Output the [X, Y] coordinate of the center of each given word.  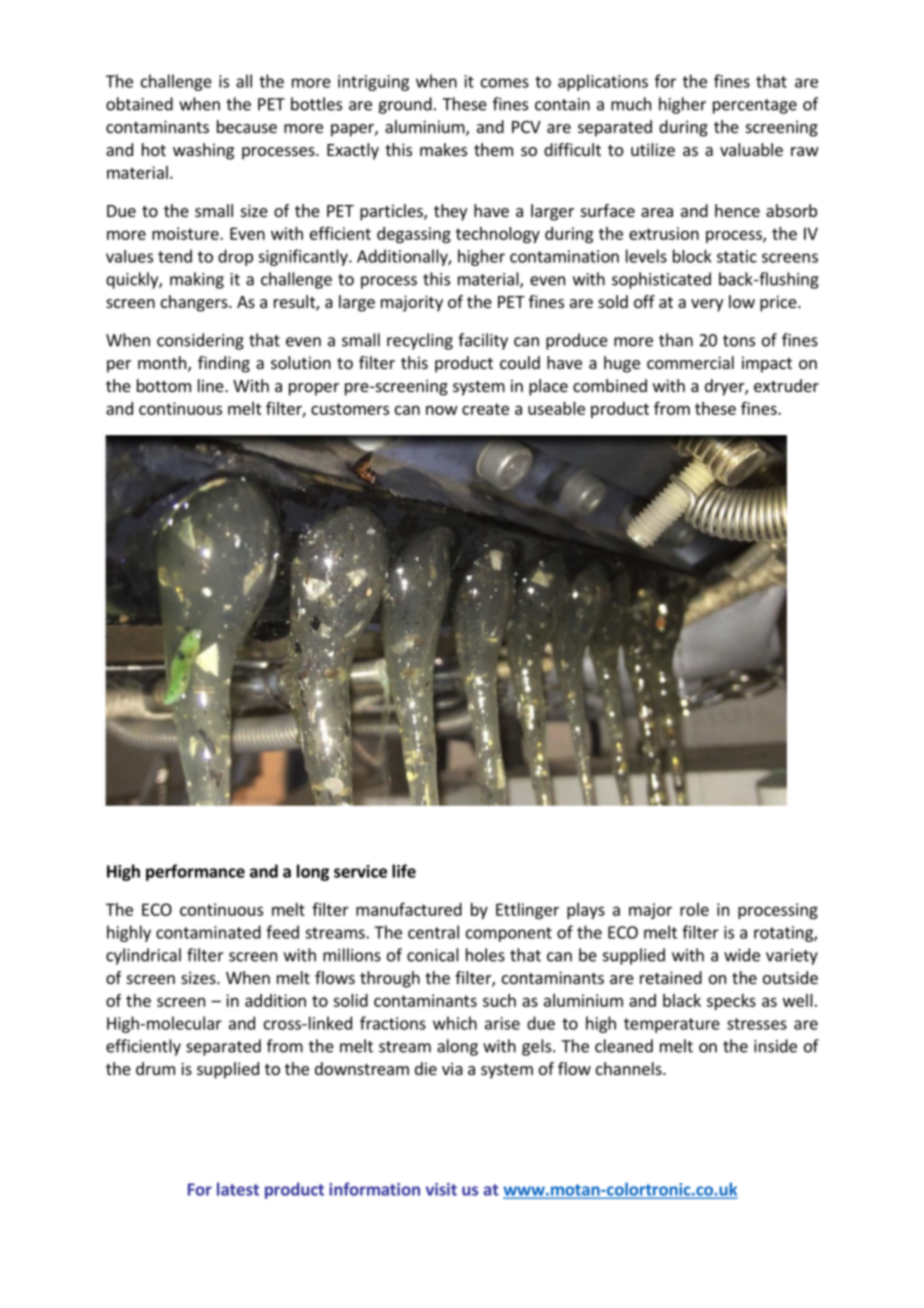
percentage [755, 106]
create [485, 409]
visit [441, 1189]
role [694, 909]
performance [195, 872]
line [212, 385]
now [442, 410]
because [247, 126]
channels [630, 1068]
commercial [690, 362]
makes [443, 149]
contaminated [208, 932]
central [433, 932]
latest [238, 1189]
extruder [786, 385]
